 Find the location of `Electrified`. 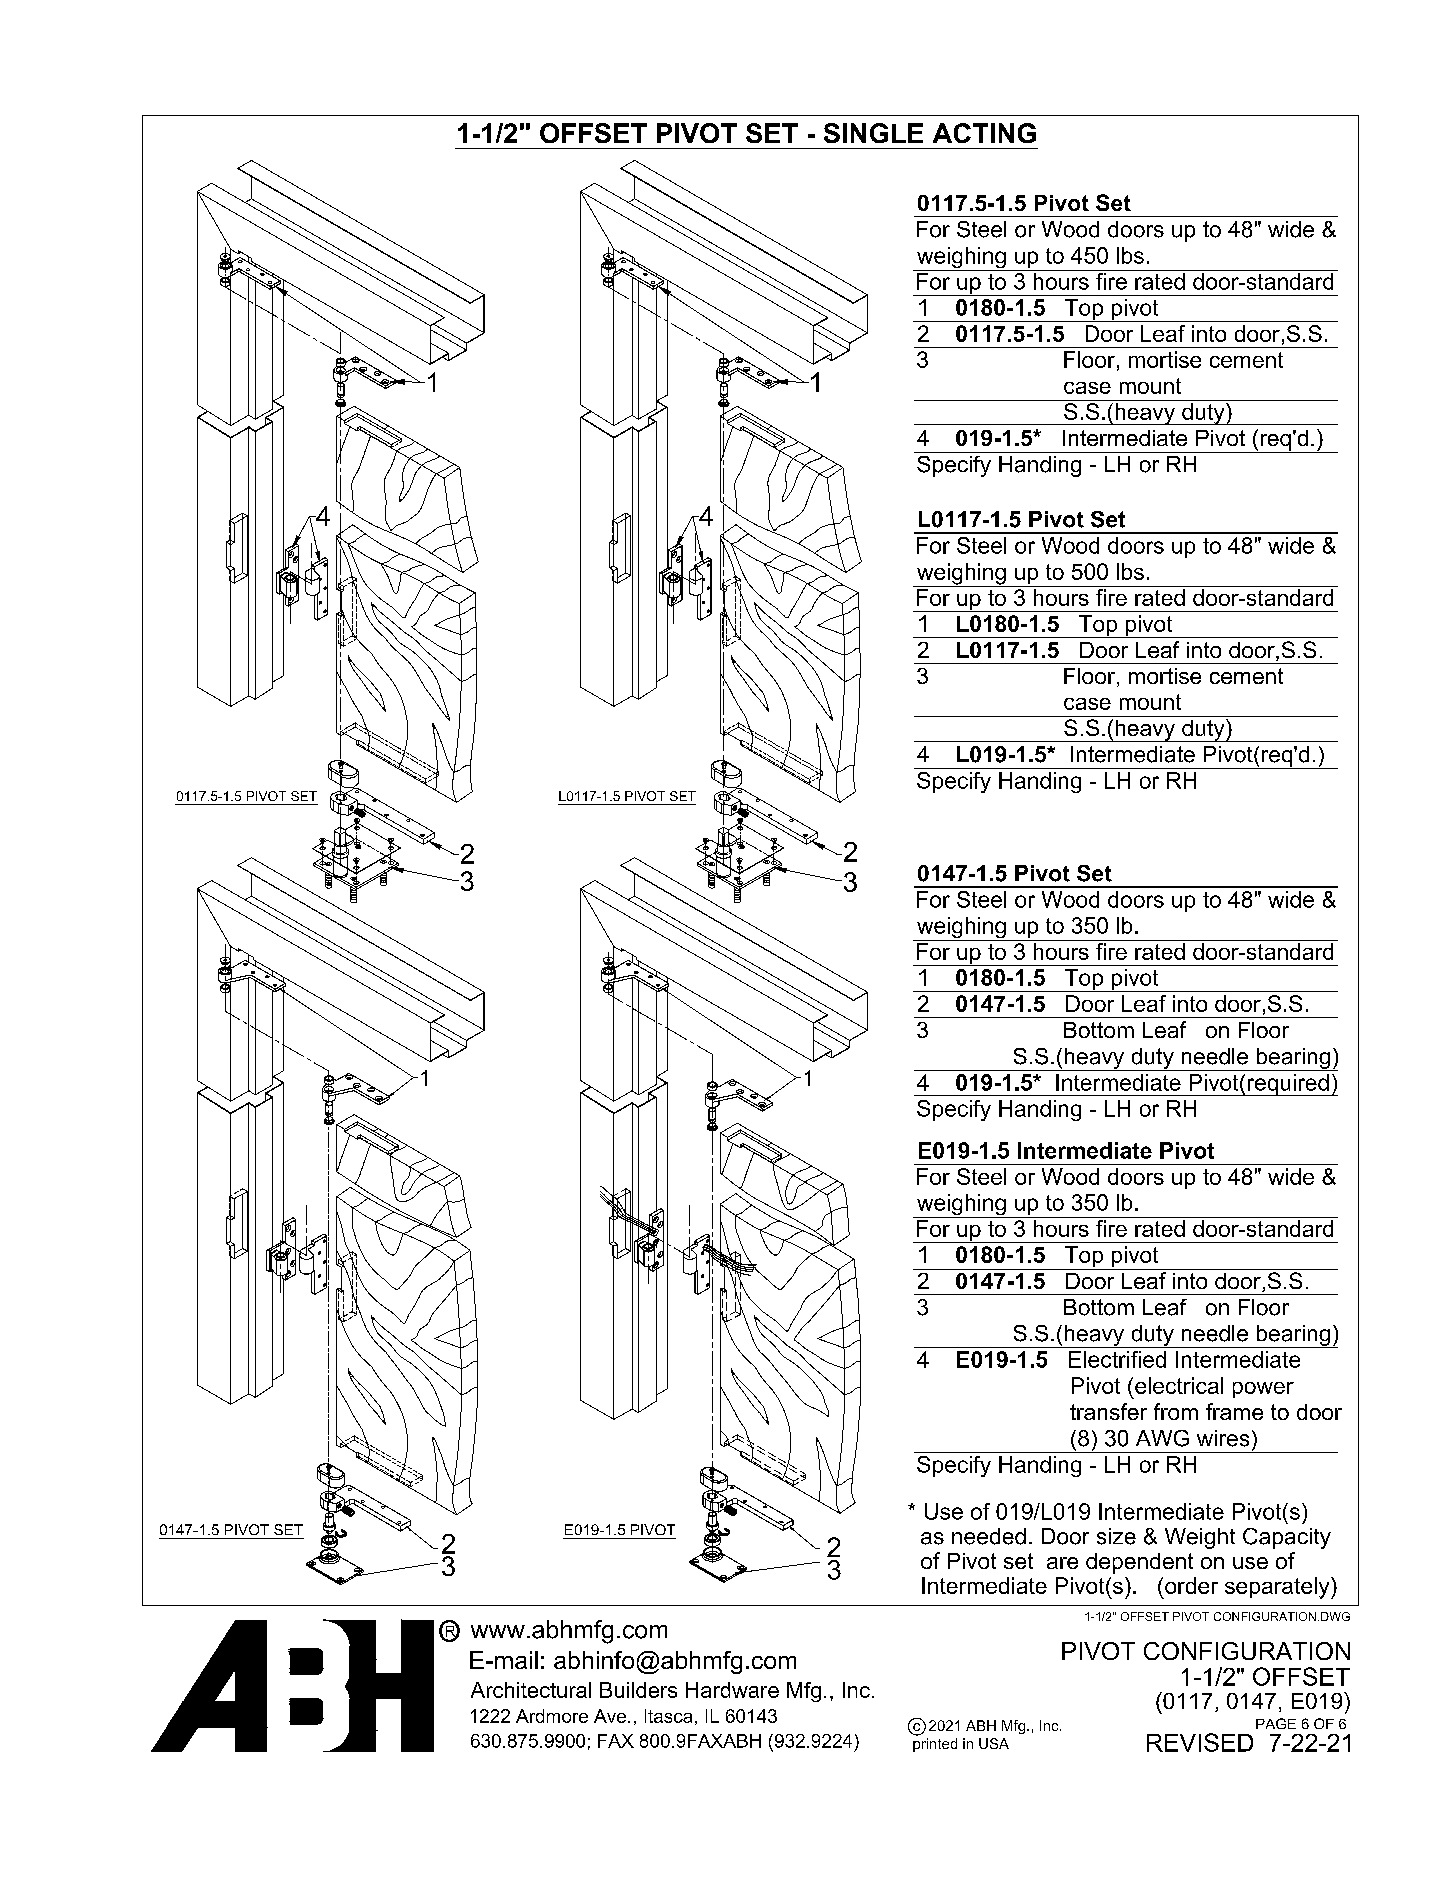

Electrified is located at coordinates (1117, 1359).
